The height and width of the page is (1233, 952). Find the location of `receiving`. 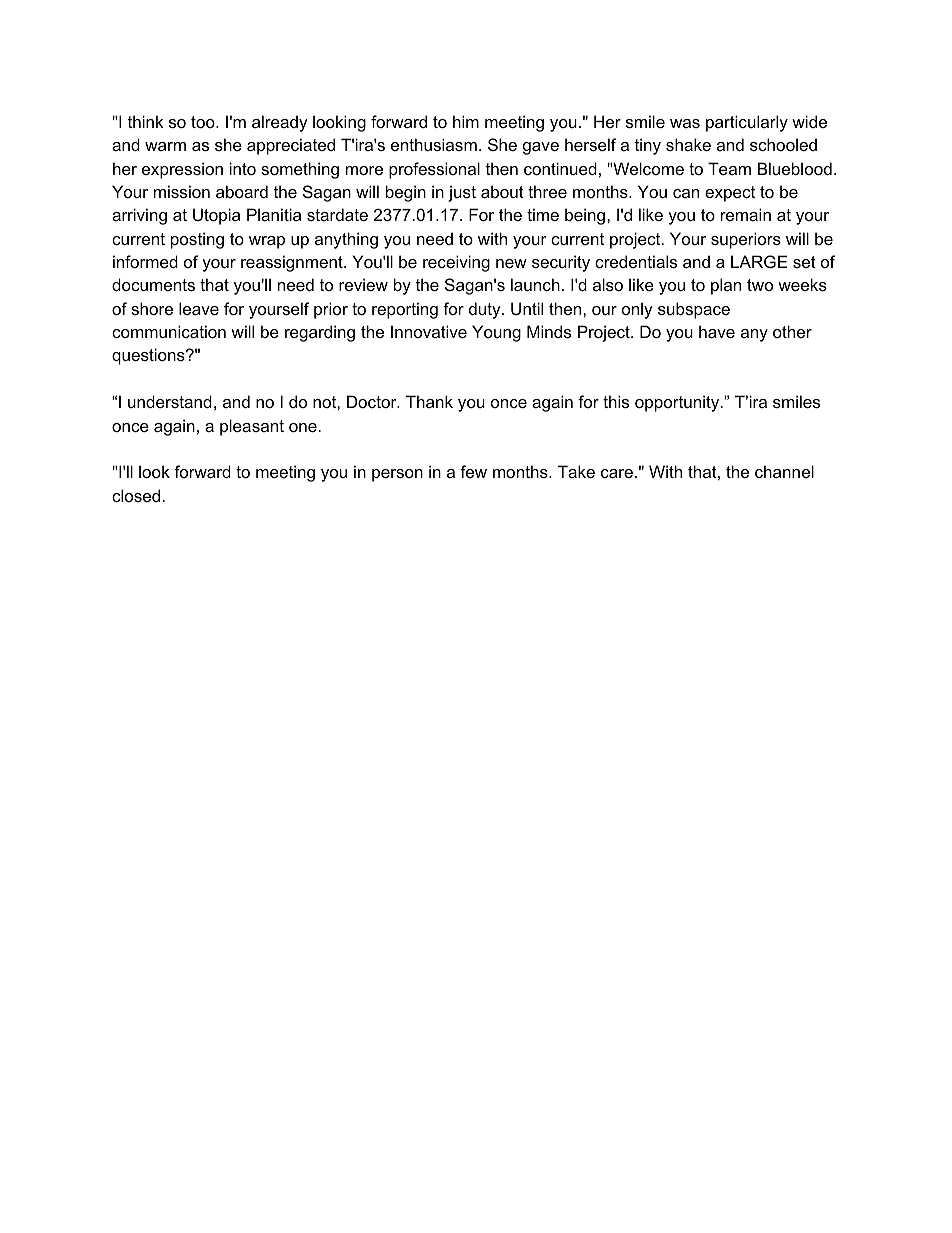

receiving is located at coordinates (456, 263).
